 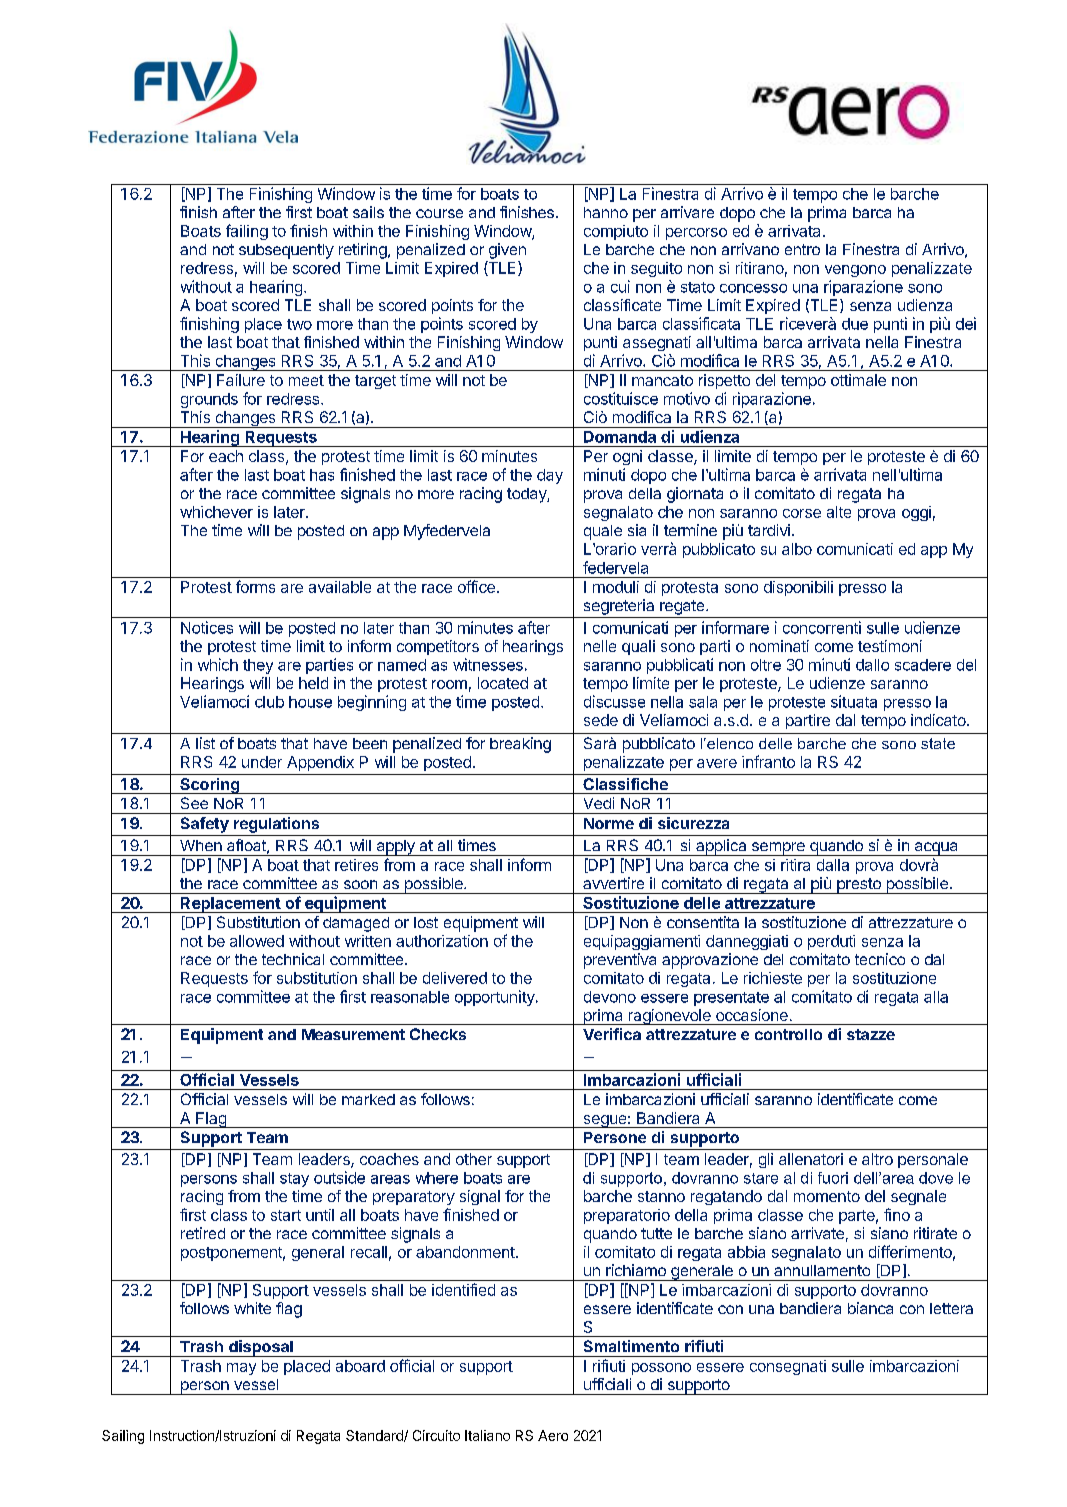 What do you see at coordinates (507, 251) in the screenshot?
I see `given` at bounding box center [507, 251].
